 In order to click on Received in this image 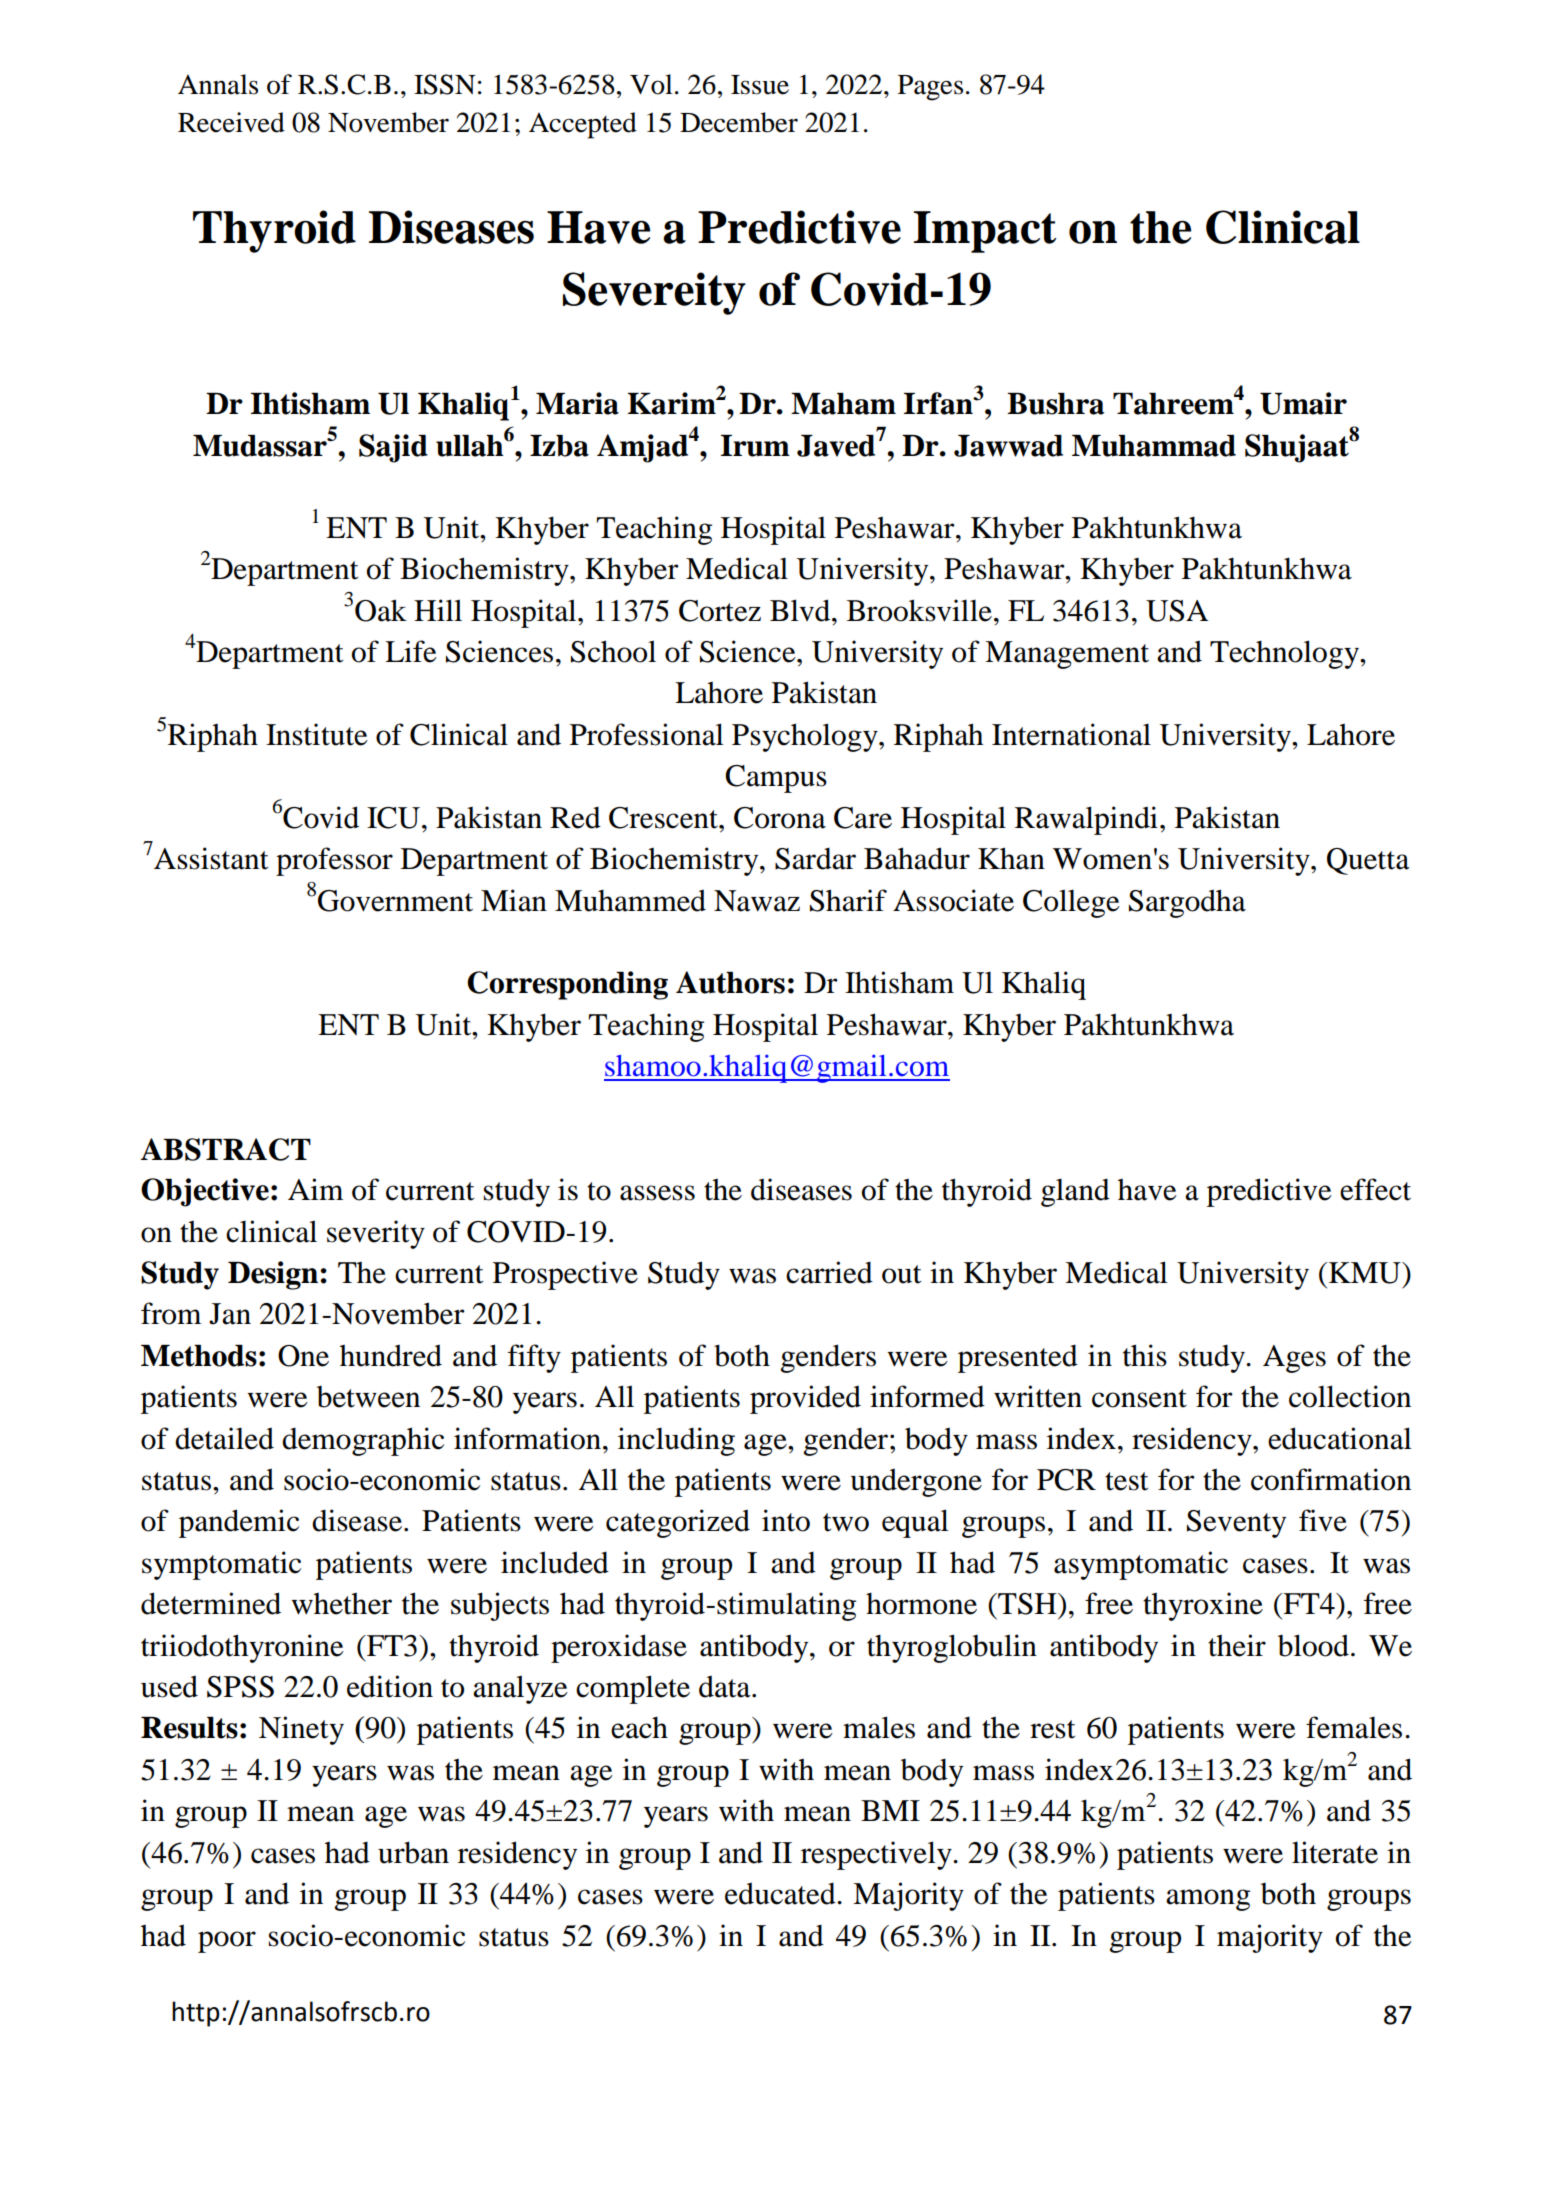, I will do `click(231, 122)`.
